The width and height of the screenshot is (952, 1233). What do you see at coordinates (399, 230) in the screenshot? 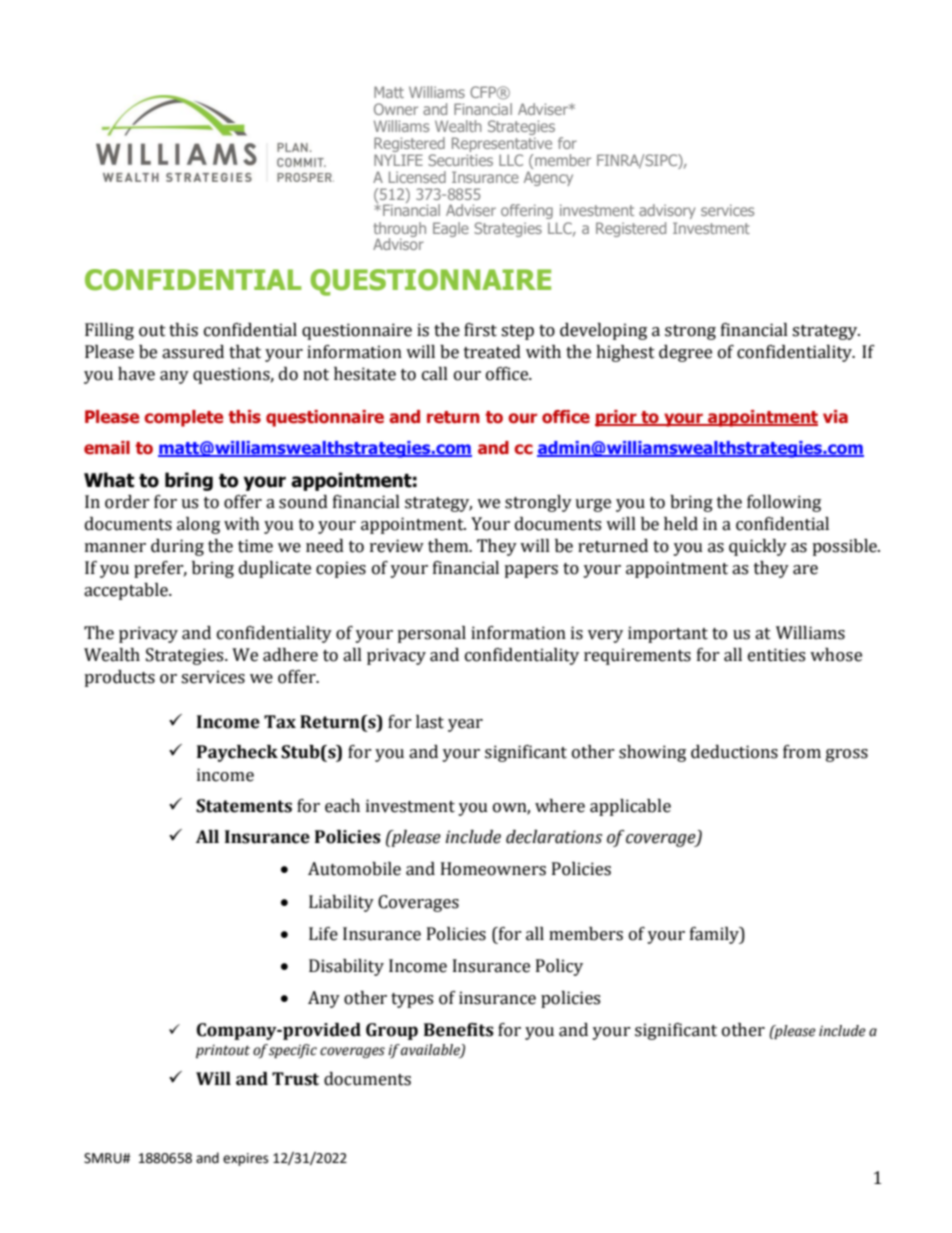
I see `through` at bounding box center [399, 230].
